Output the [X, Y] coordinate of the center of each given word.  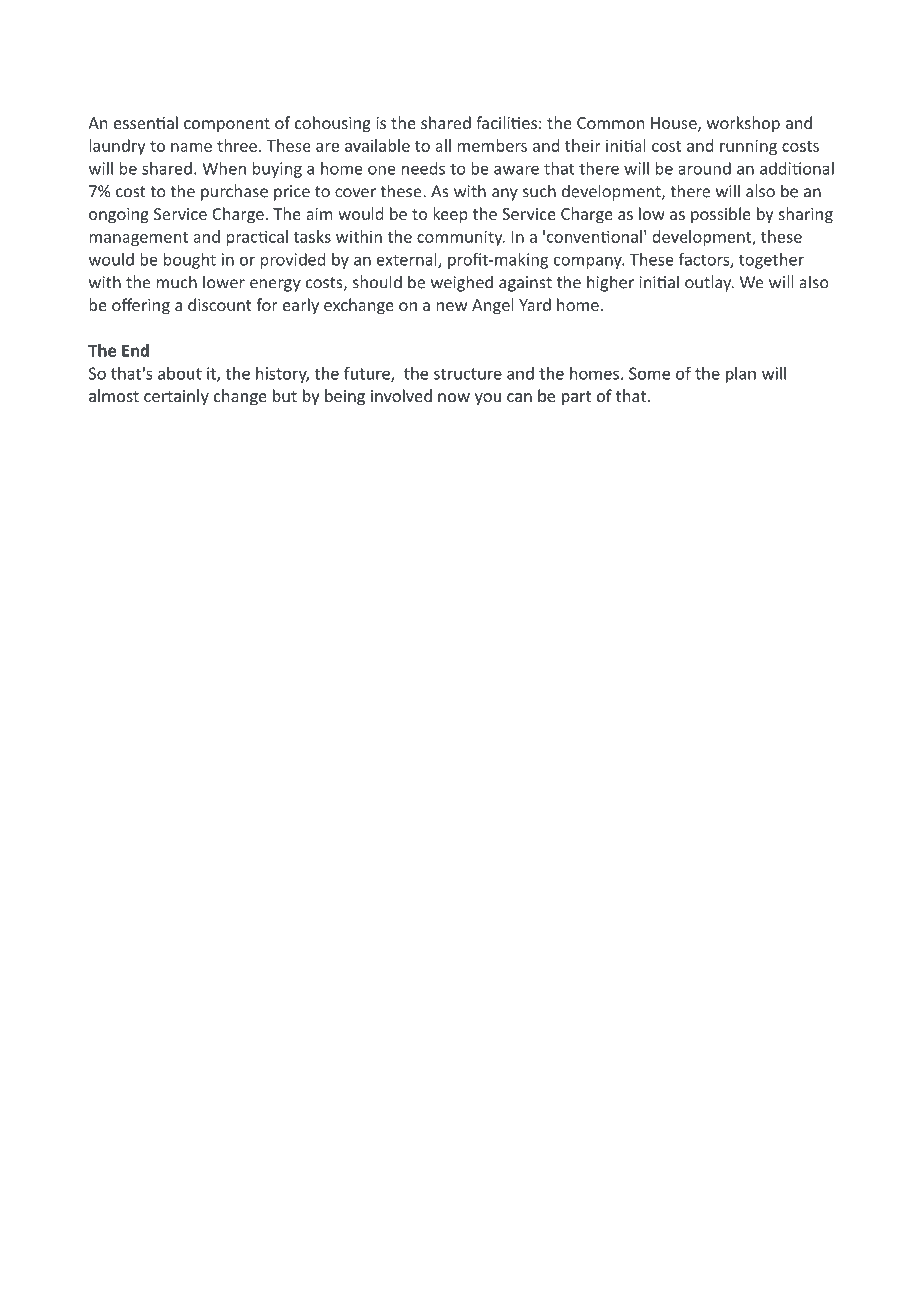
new [452, 306]
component [227, 125]
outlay [709, 283]
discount [220, 304]
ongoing [119, 216]
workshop [743, 124]
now [454, 397]
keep [450, 215]
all [443, 145]
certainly [176, 397]
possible [721, 215]
